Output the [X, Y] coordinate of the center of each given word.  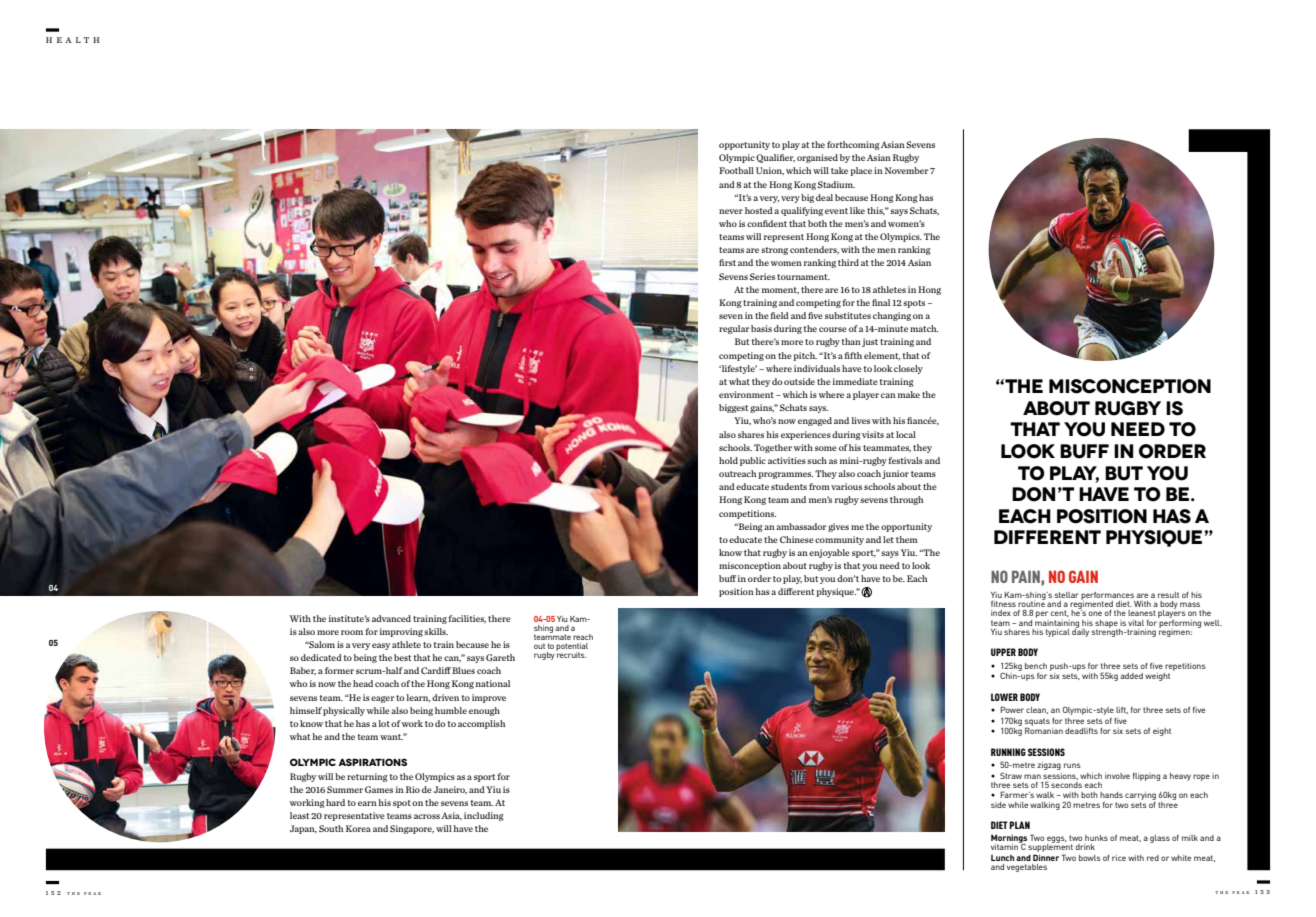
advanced [391, 618]
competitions [747, 514]
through [906, 500]
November [907, 170]
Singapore [412, 829]
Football [736, 170]
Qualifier [775, 158]
